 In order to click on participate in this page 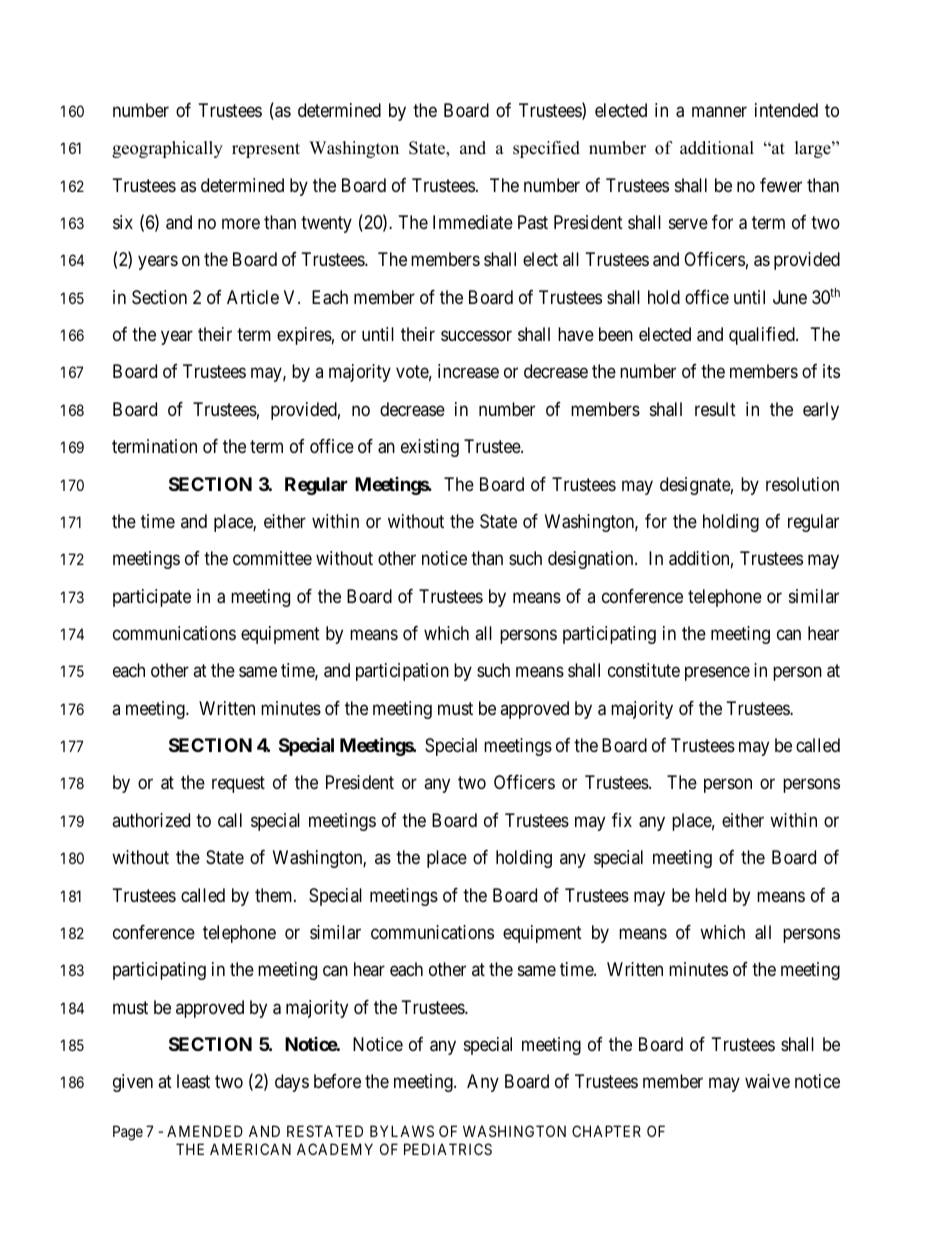, I will do `click(152, 598)`.
